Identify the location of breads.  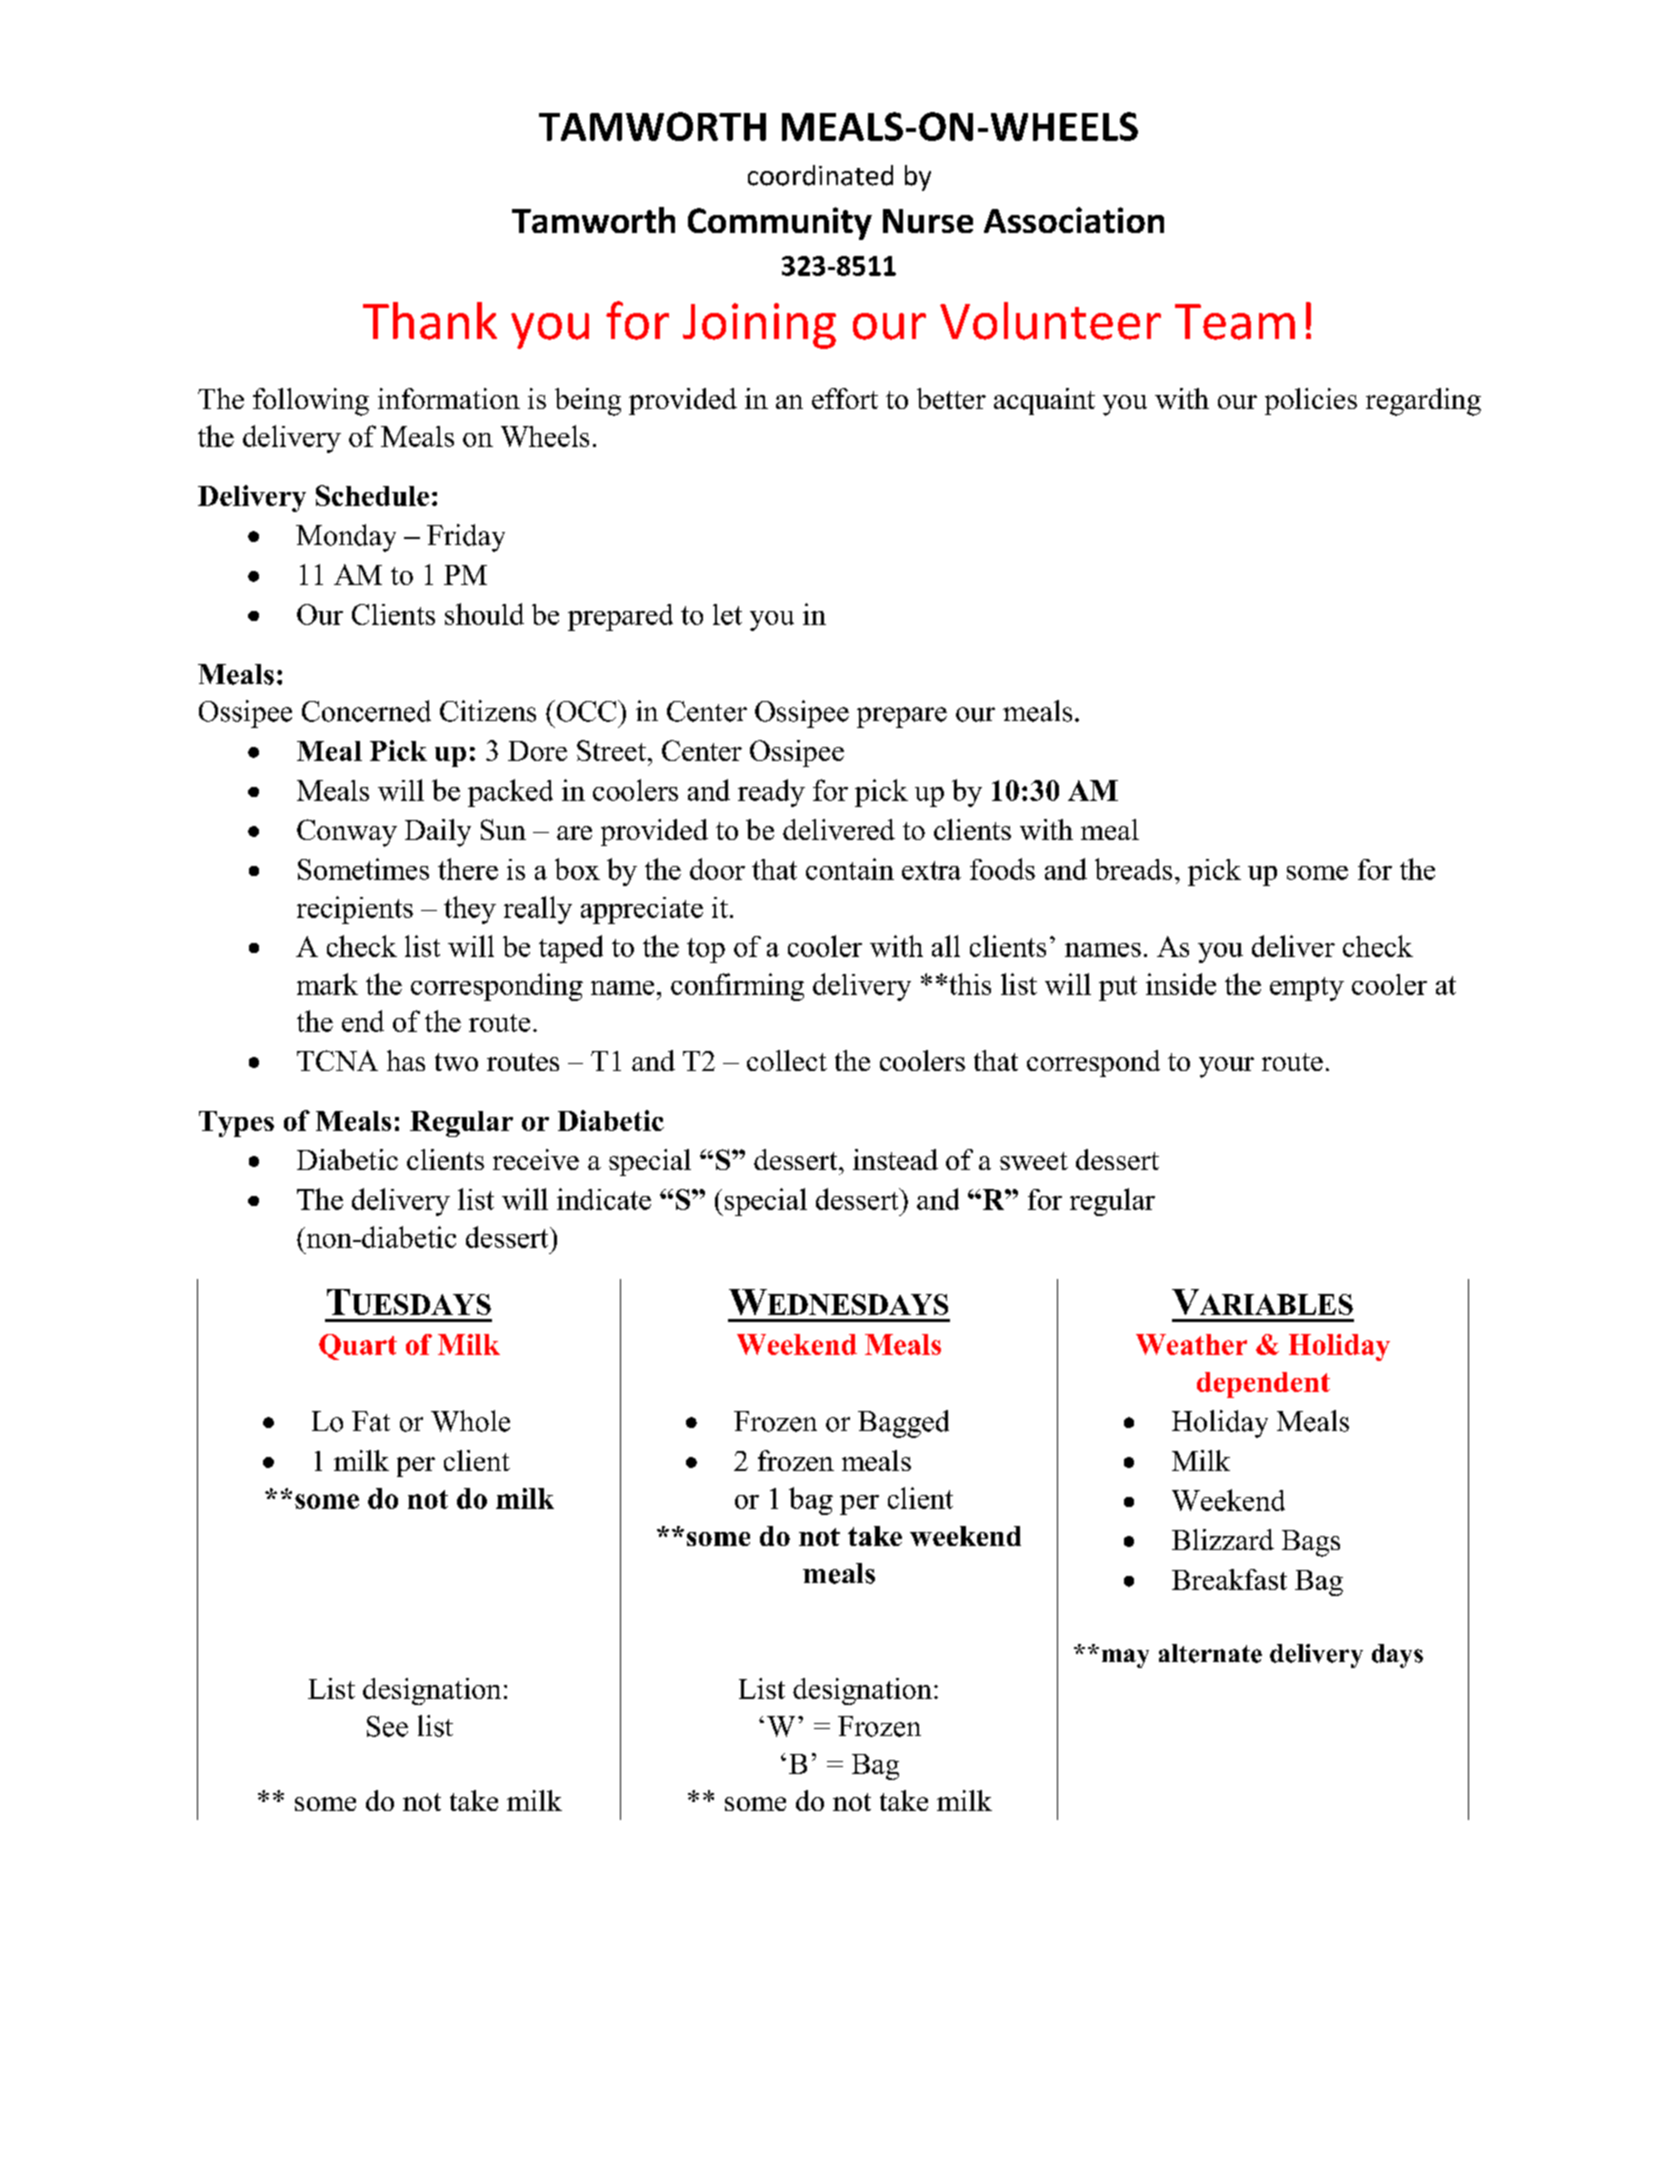
(1133, 869).
